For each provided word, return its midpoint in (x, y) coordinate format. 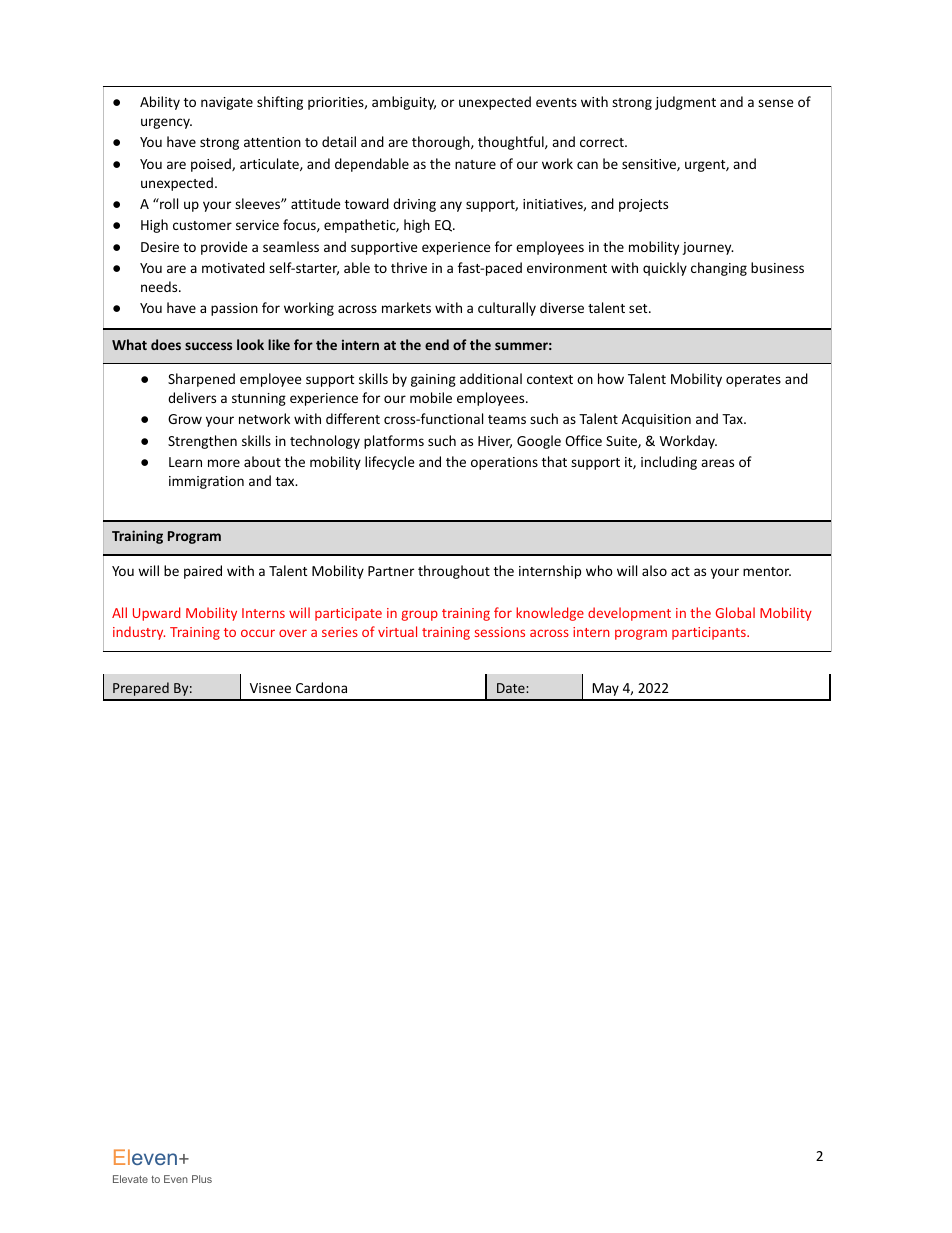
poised (212, 165)
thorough (442, 143)
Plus (202, 1179)
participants (710, 633)
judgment (685, 103)
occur (258, 633)
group (420, 615)
